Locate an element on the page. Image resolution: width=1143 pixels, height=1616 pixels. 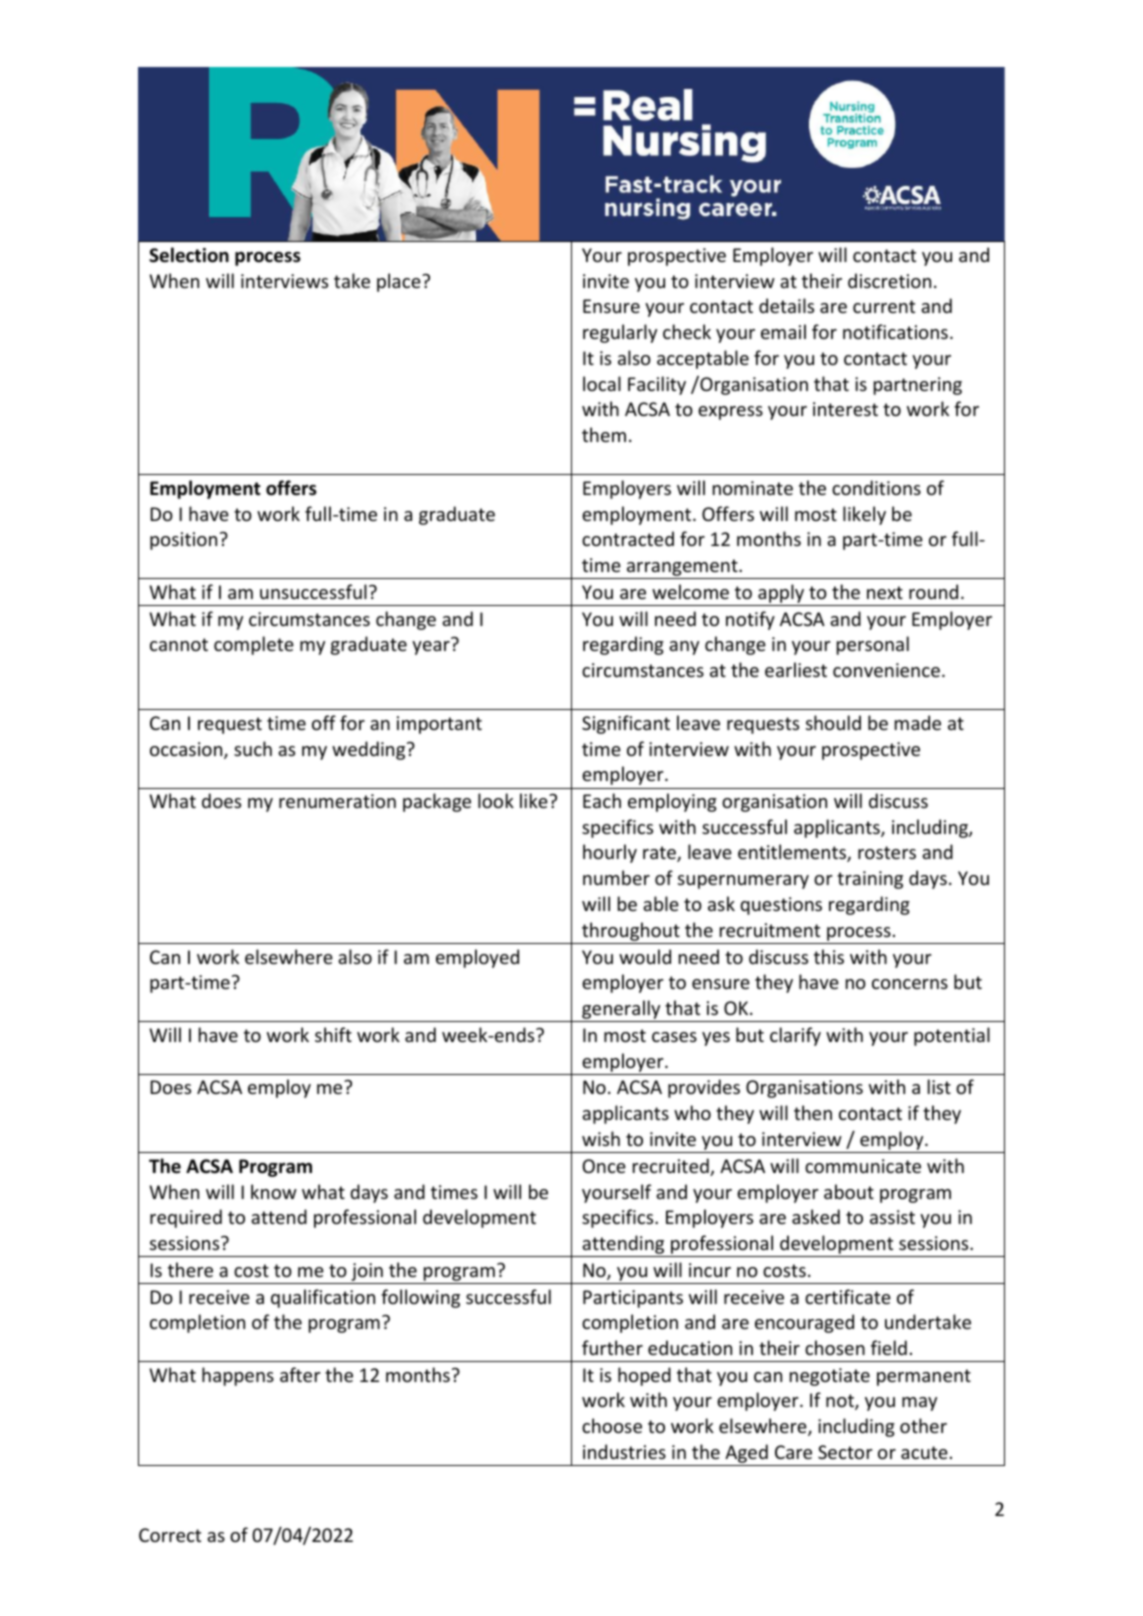
number is located at coordinates (616, 877).
